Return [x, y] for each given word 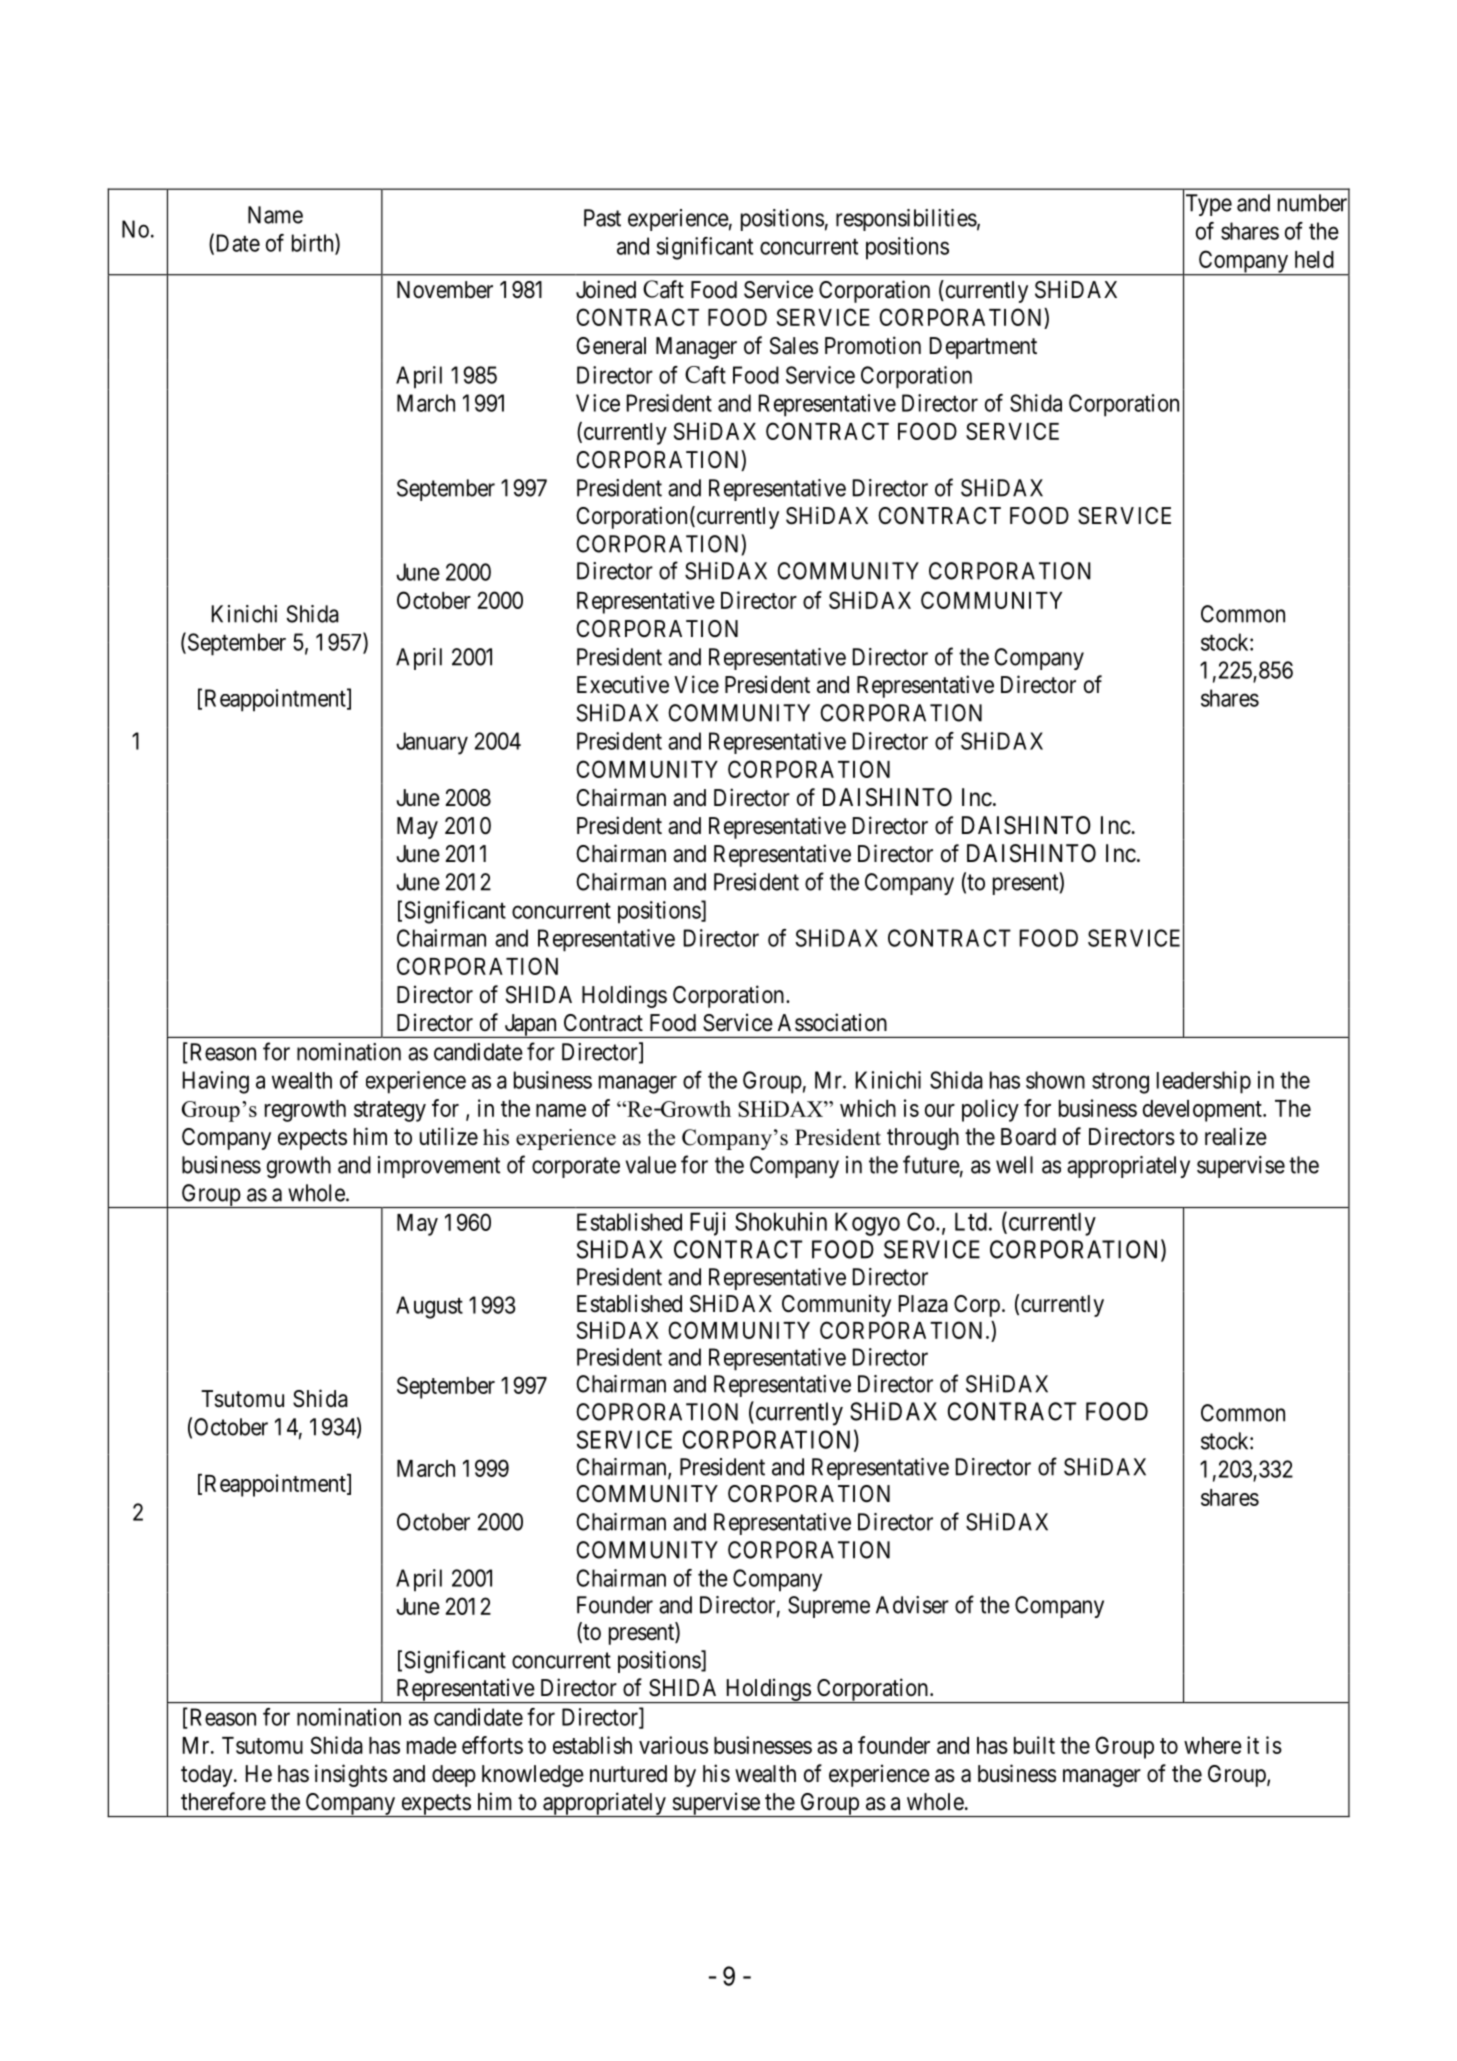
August [429, 1307]
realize [1236, 1136]
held [1314, 259]
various [673, 1745]
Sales [794, 346]
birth [314, 243]
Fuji [708, 1224]
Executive [623, 684]
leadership [1204, 1082]
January [432, 743]
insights [351, 1775]
